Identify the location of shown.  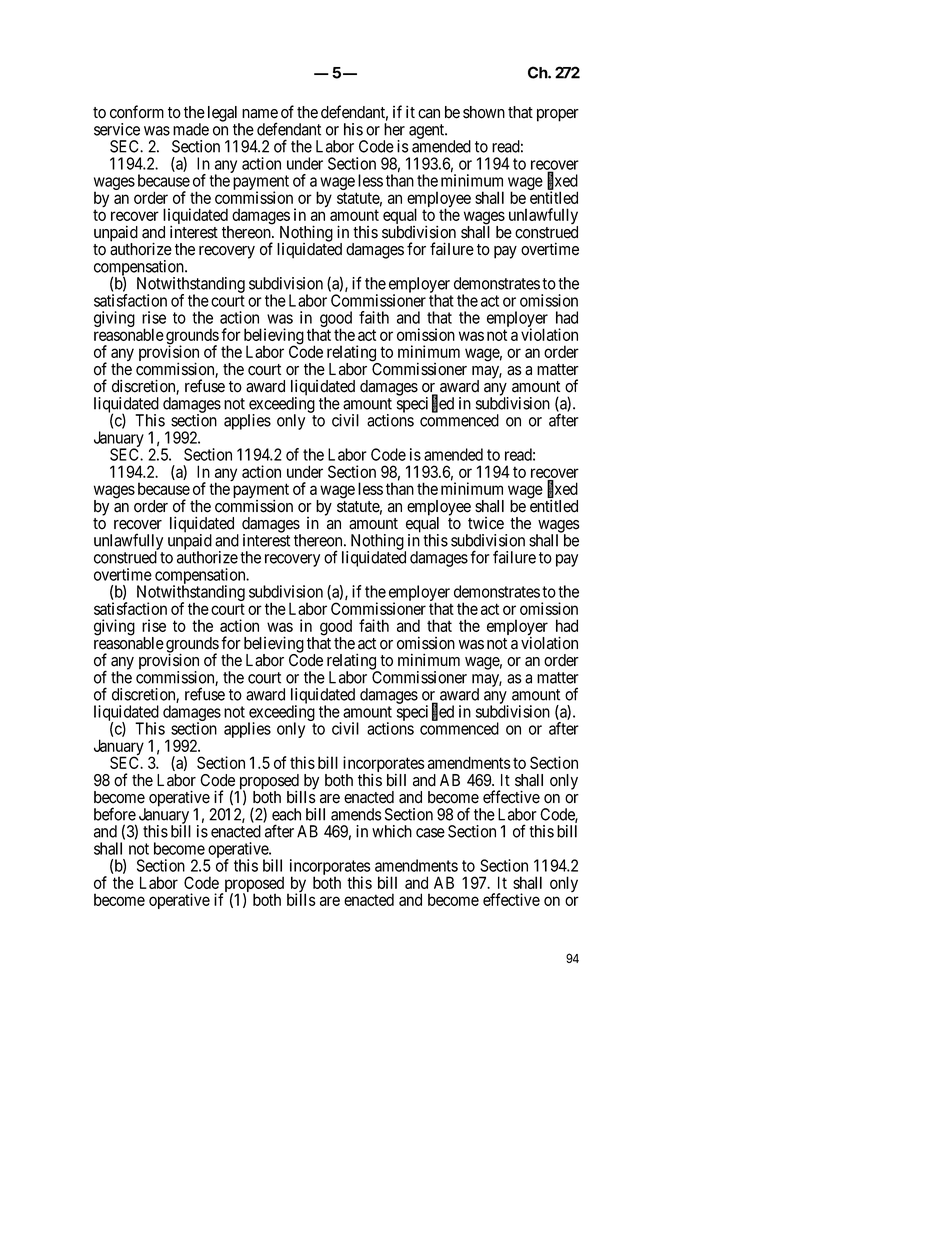
(484, 112).
